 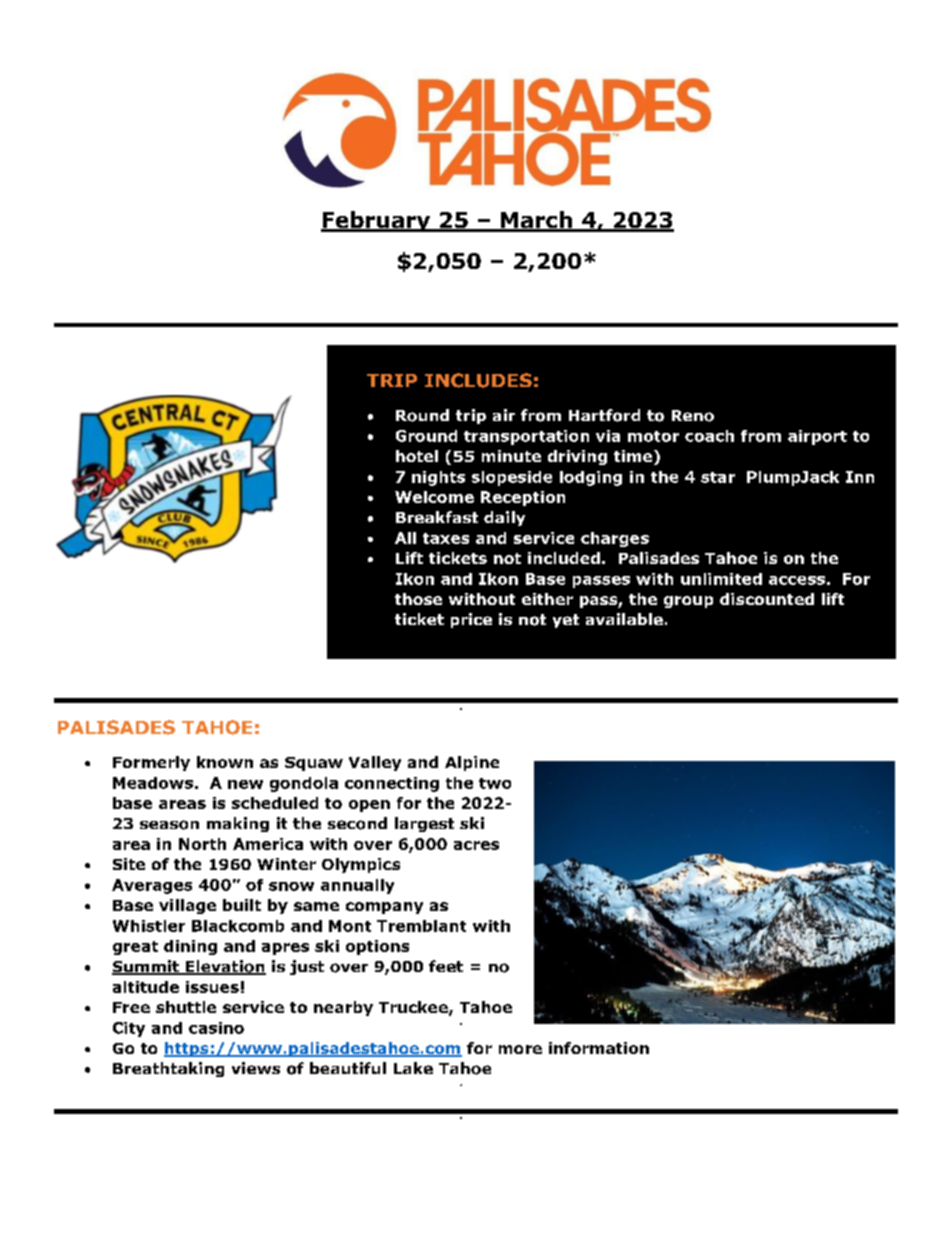 I want to click on casino, so click(x=216, y=1028).
